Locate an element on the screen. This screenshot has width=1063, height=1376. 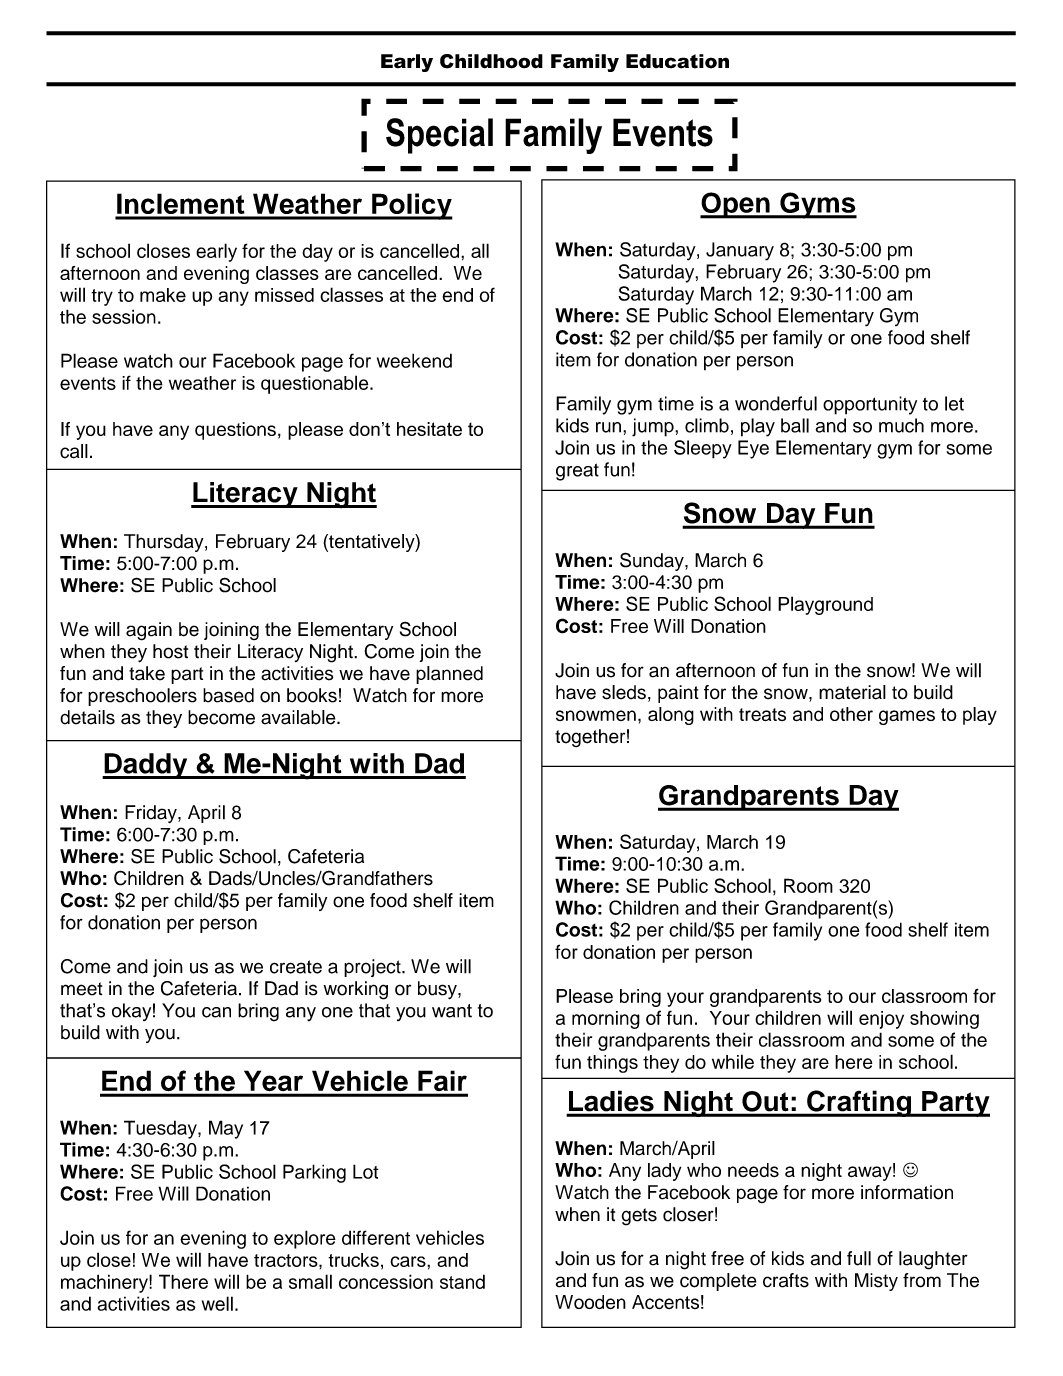
material is located at coordinates (852, 692).
